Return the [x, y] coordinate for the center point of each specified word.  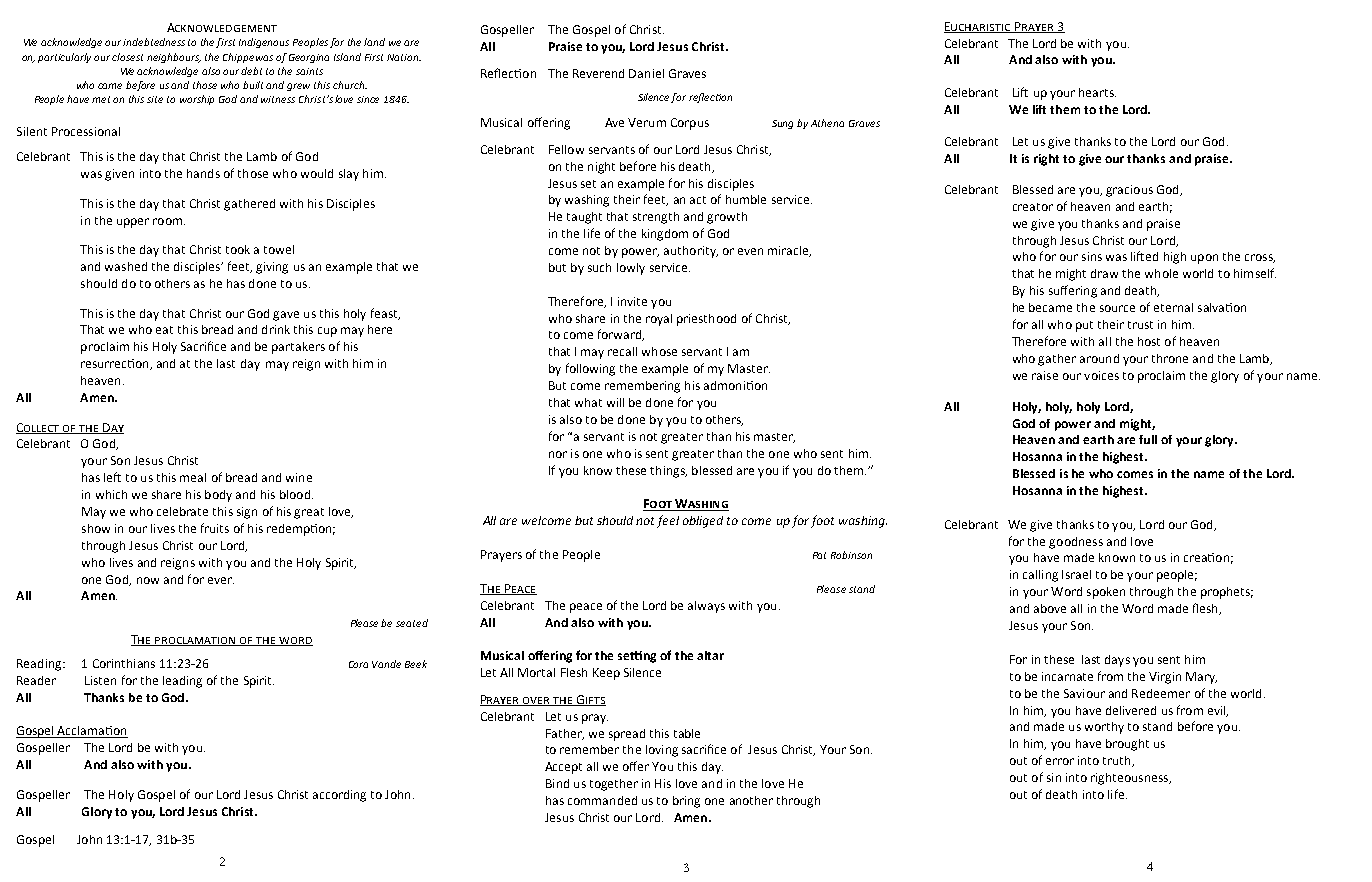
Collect [39, 428]
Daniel [646, 73]
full [1148, 439]
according [339, 796]
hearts [1097, 92]
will [615, 402]
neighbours [174, 58]
